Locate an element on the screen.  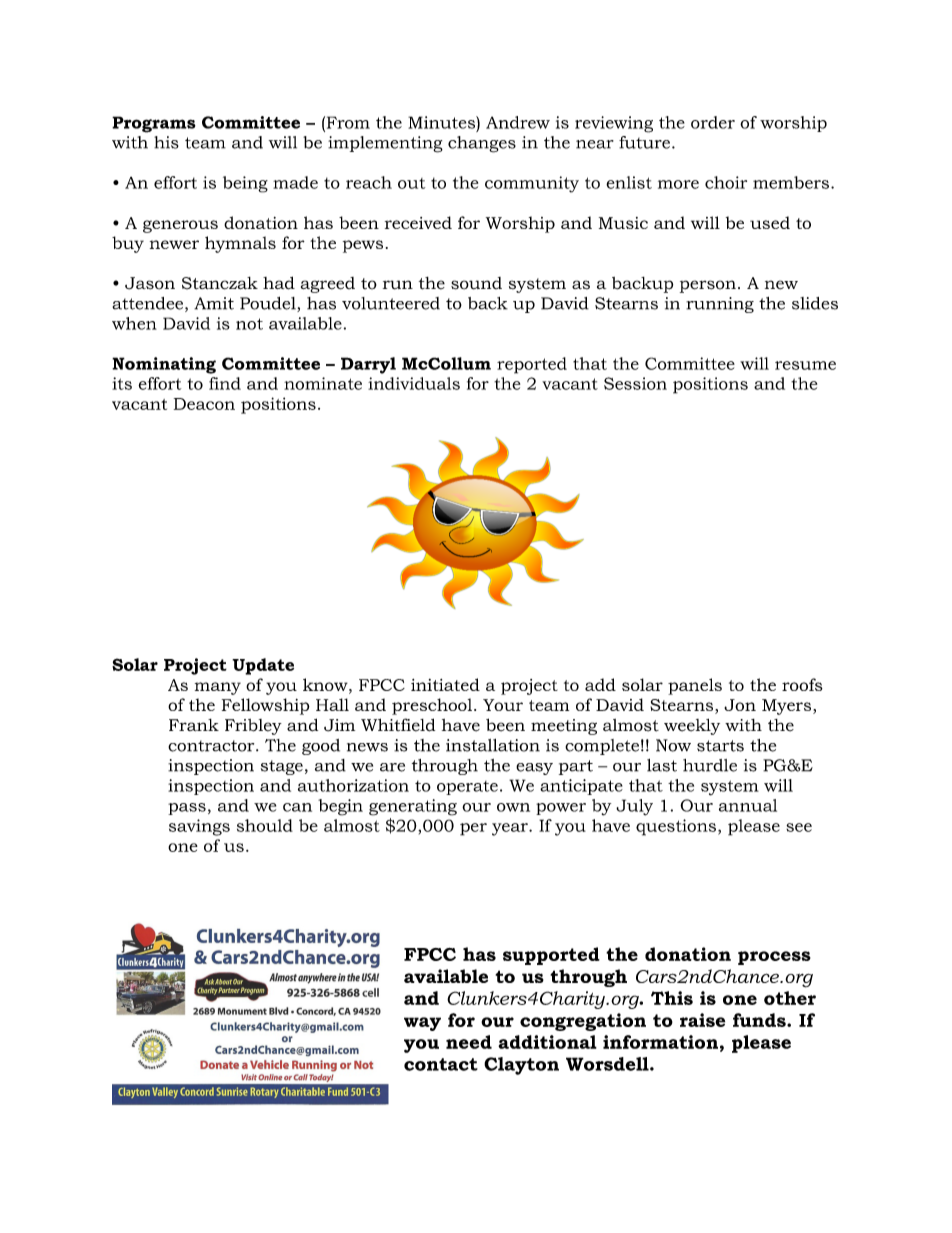
way is located at coordinates (422, 1024).
